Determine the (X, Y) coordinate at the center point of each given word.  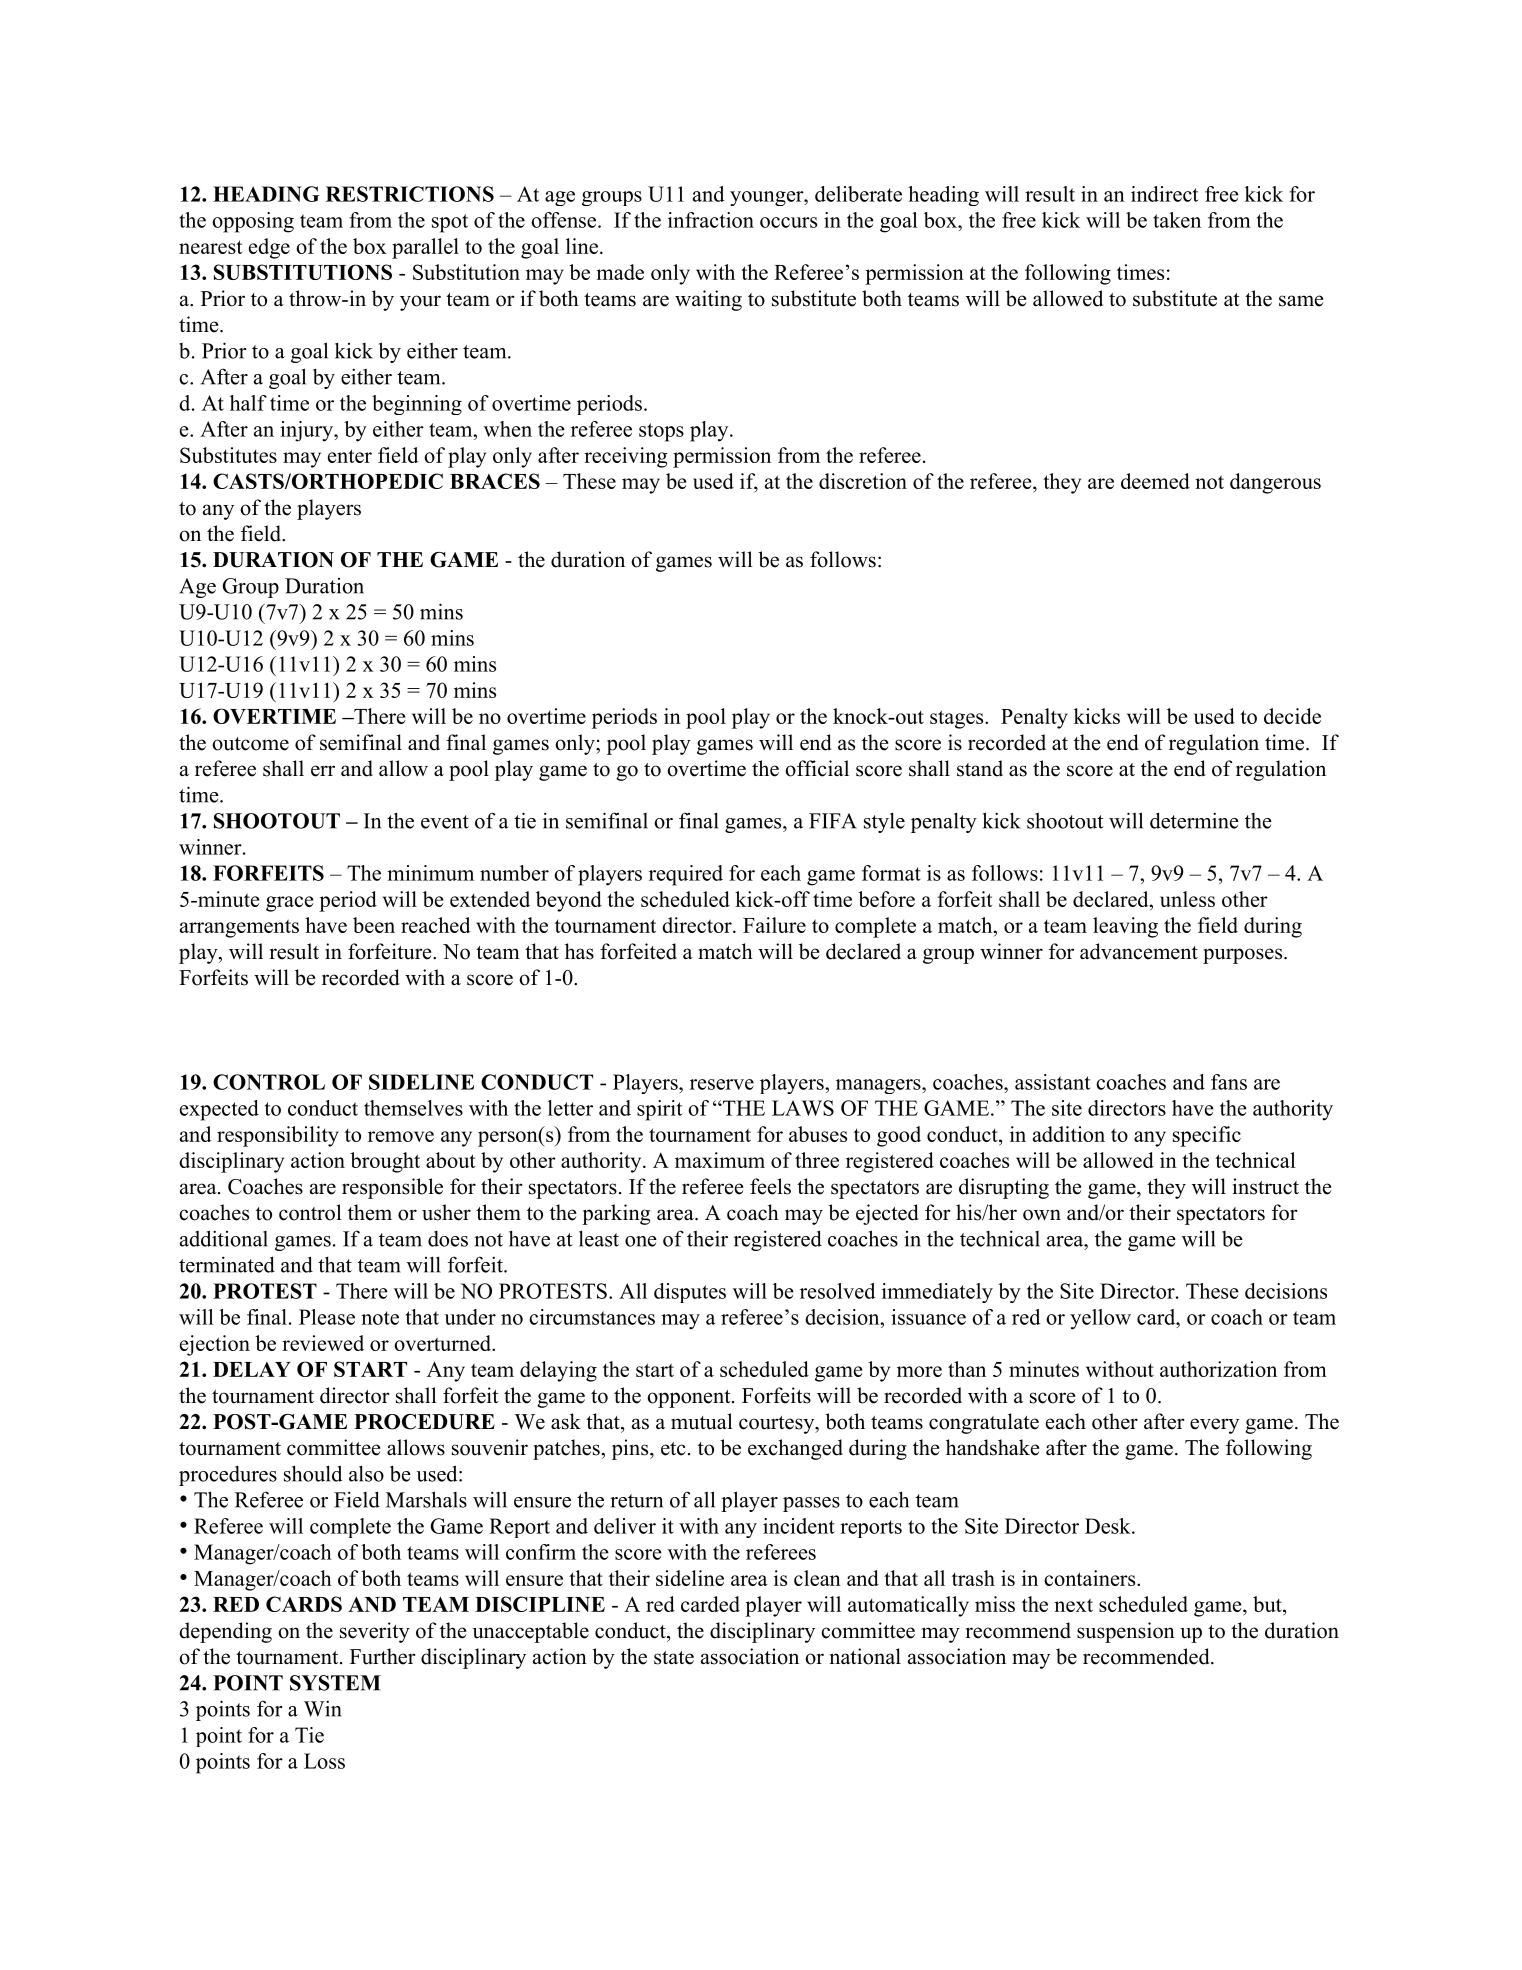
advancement (1139, 951)
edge (269, 248)
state (674, 1658)
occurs (788, 222)
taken (1177, 220)
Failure (774, 925)
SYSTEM (335, 1683)
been (374, 925)
